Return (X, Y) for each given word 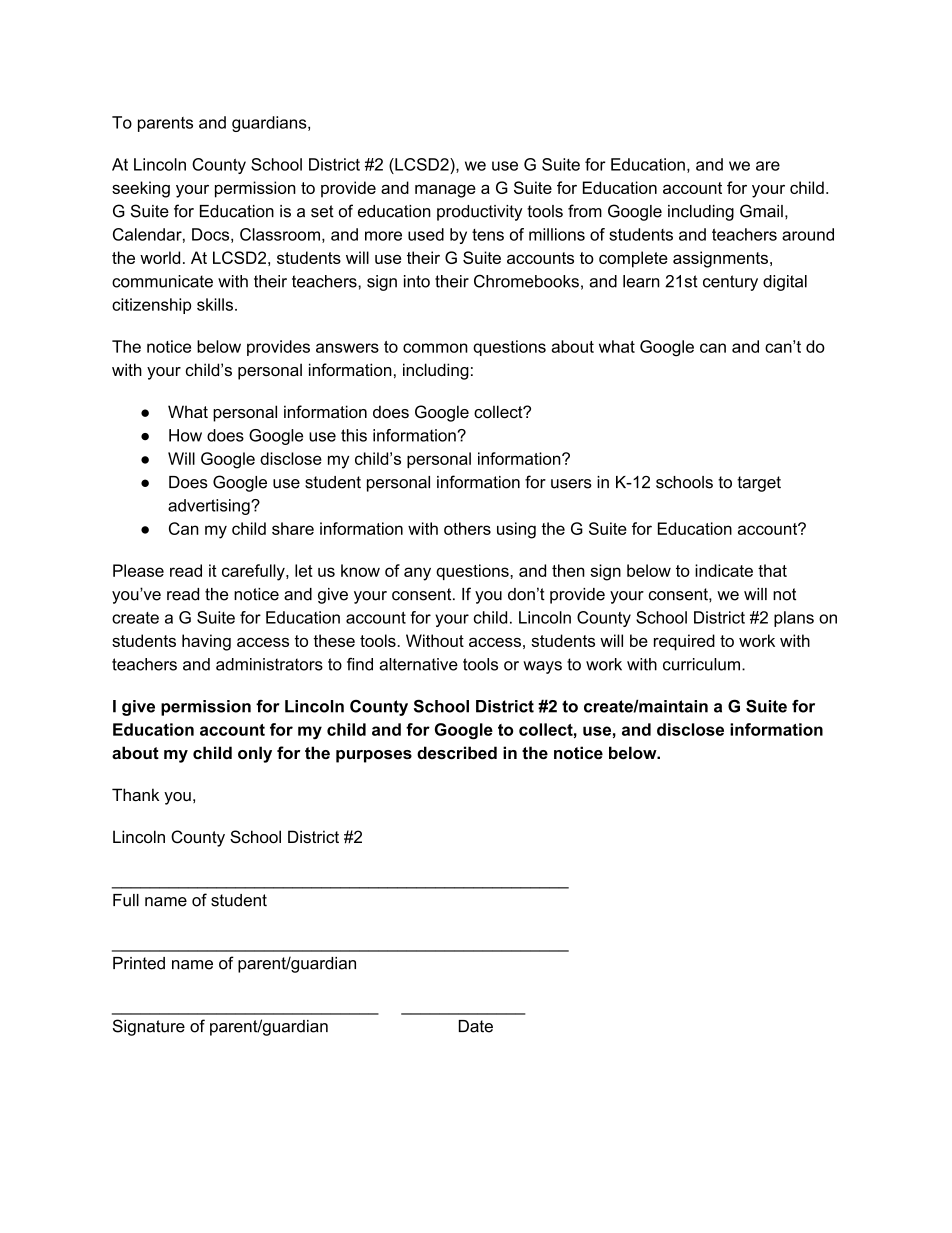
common (435, 348)
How (185, 435)
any (417, 574)
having (206, 642)
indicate (724, 570)
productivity (480, 213)
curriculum (701, 664)
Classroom (280, 234)
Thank (135, 794)
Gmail (761, 211)
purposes (374, 756)
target (759, 484)
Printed (139, 963)
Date (476, 1026)
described (457, 752)
